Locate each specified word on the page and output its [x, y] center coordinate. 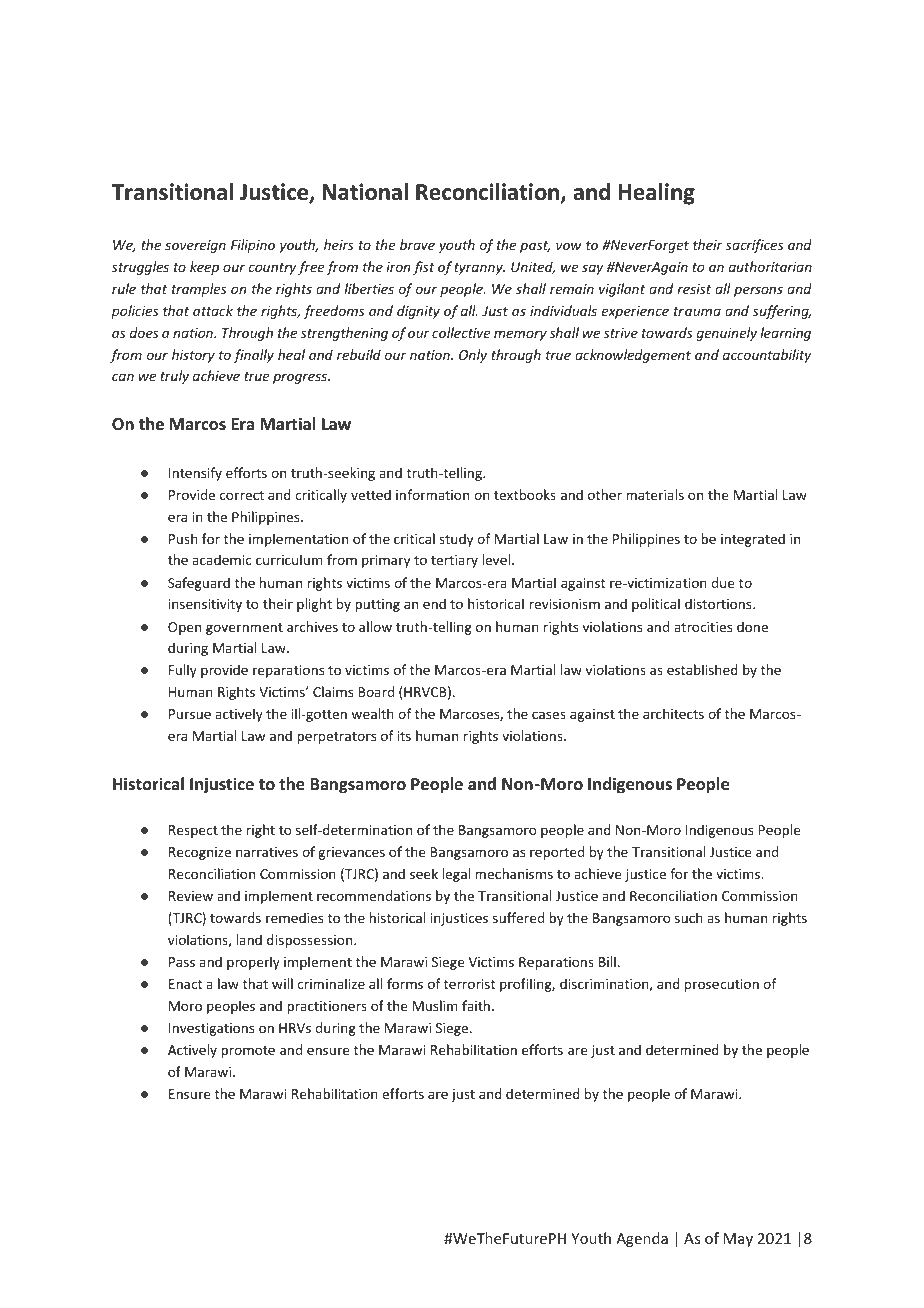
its [404, 736]
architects [673, 713]
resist [694, 289]
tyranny [479, 269]
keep [204, 268]
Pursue [190, 714]
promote [248, 1052]
